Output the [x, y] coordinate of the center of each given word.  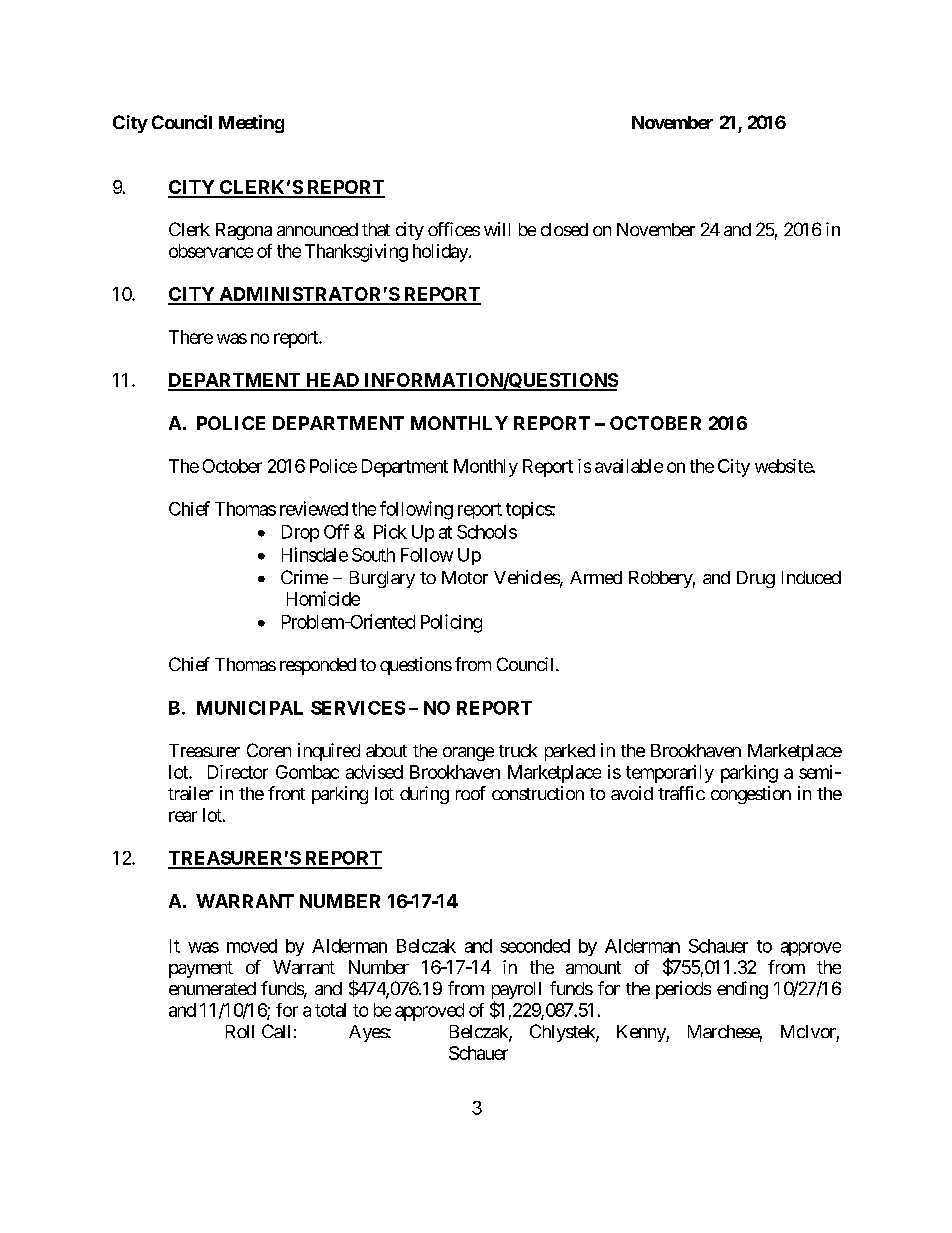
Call [276, 1031]
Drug [756, 579]
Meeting [251, 124]
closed [564, 229]
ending [742, 990]
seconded [535, 946]
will [497, 229]
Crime [304, 577]
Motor [465, 577]
